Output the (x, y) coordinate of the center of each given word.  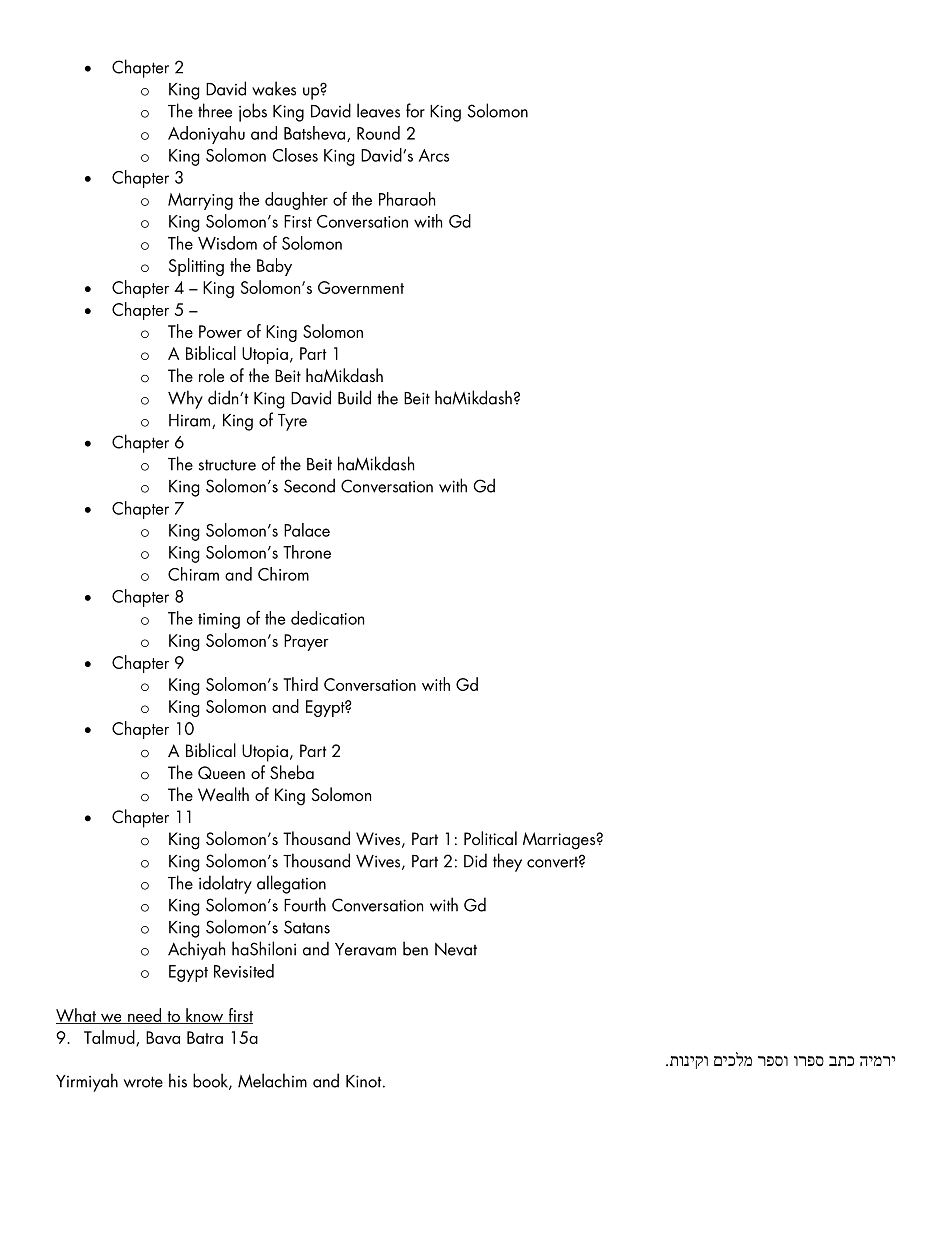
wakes (274, 88)
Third (300, 684)
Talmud (110, 1038)
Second (309, 485)
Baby (274, 267)
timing (219, 621)
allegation (291, 884)
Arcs (434, 155)
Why (185, 399)
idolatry (225, 884)
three (215, 110)
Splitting (196, 267)
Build (354, 397)
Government (361, 287)
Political (490, 838)
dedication (327, 618)
